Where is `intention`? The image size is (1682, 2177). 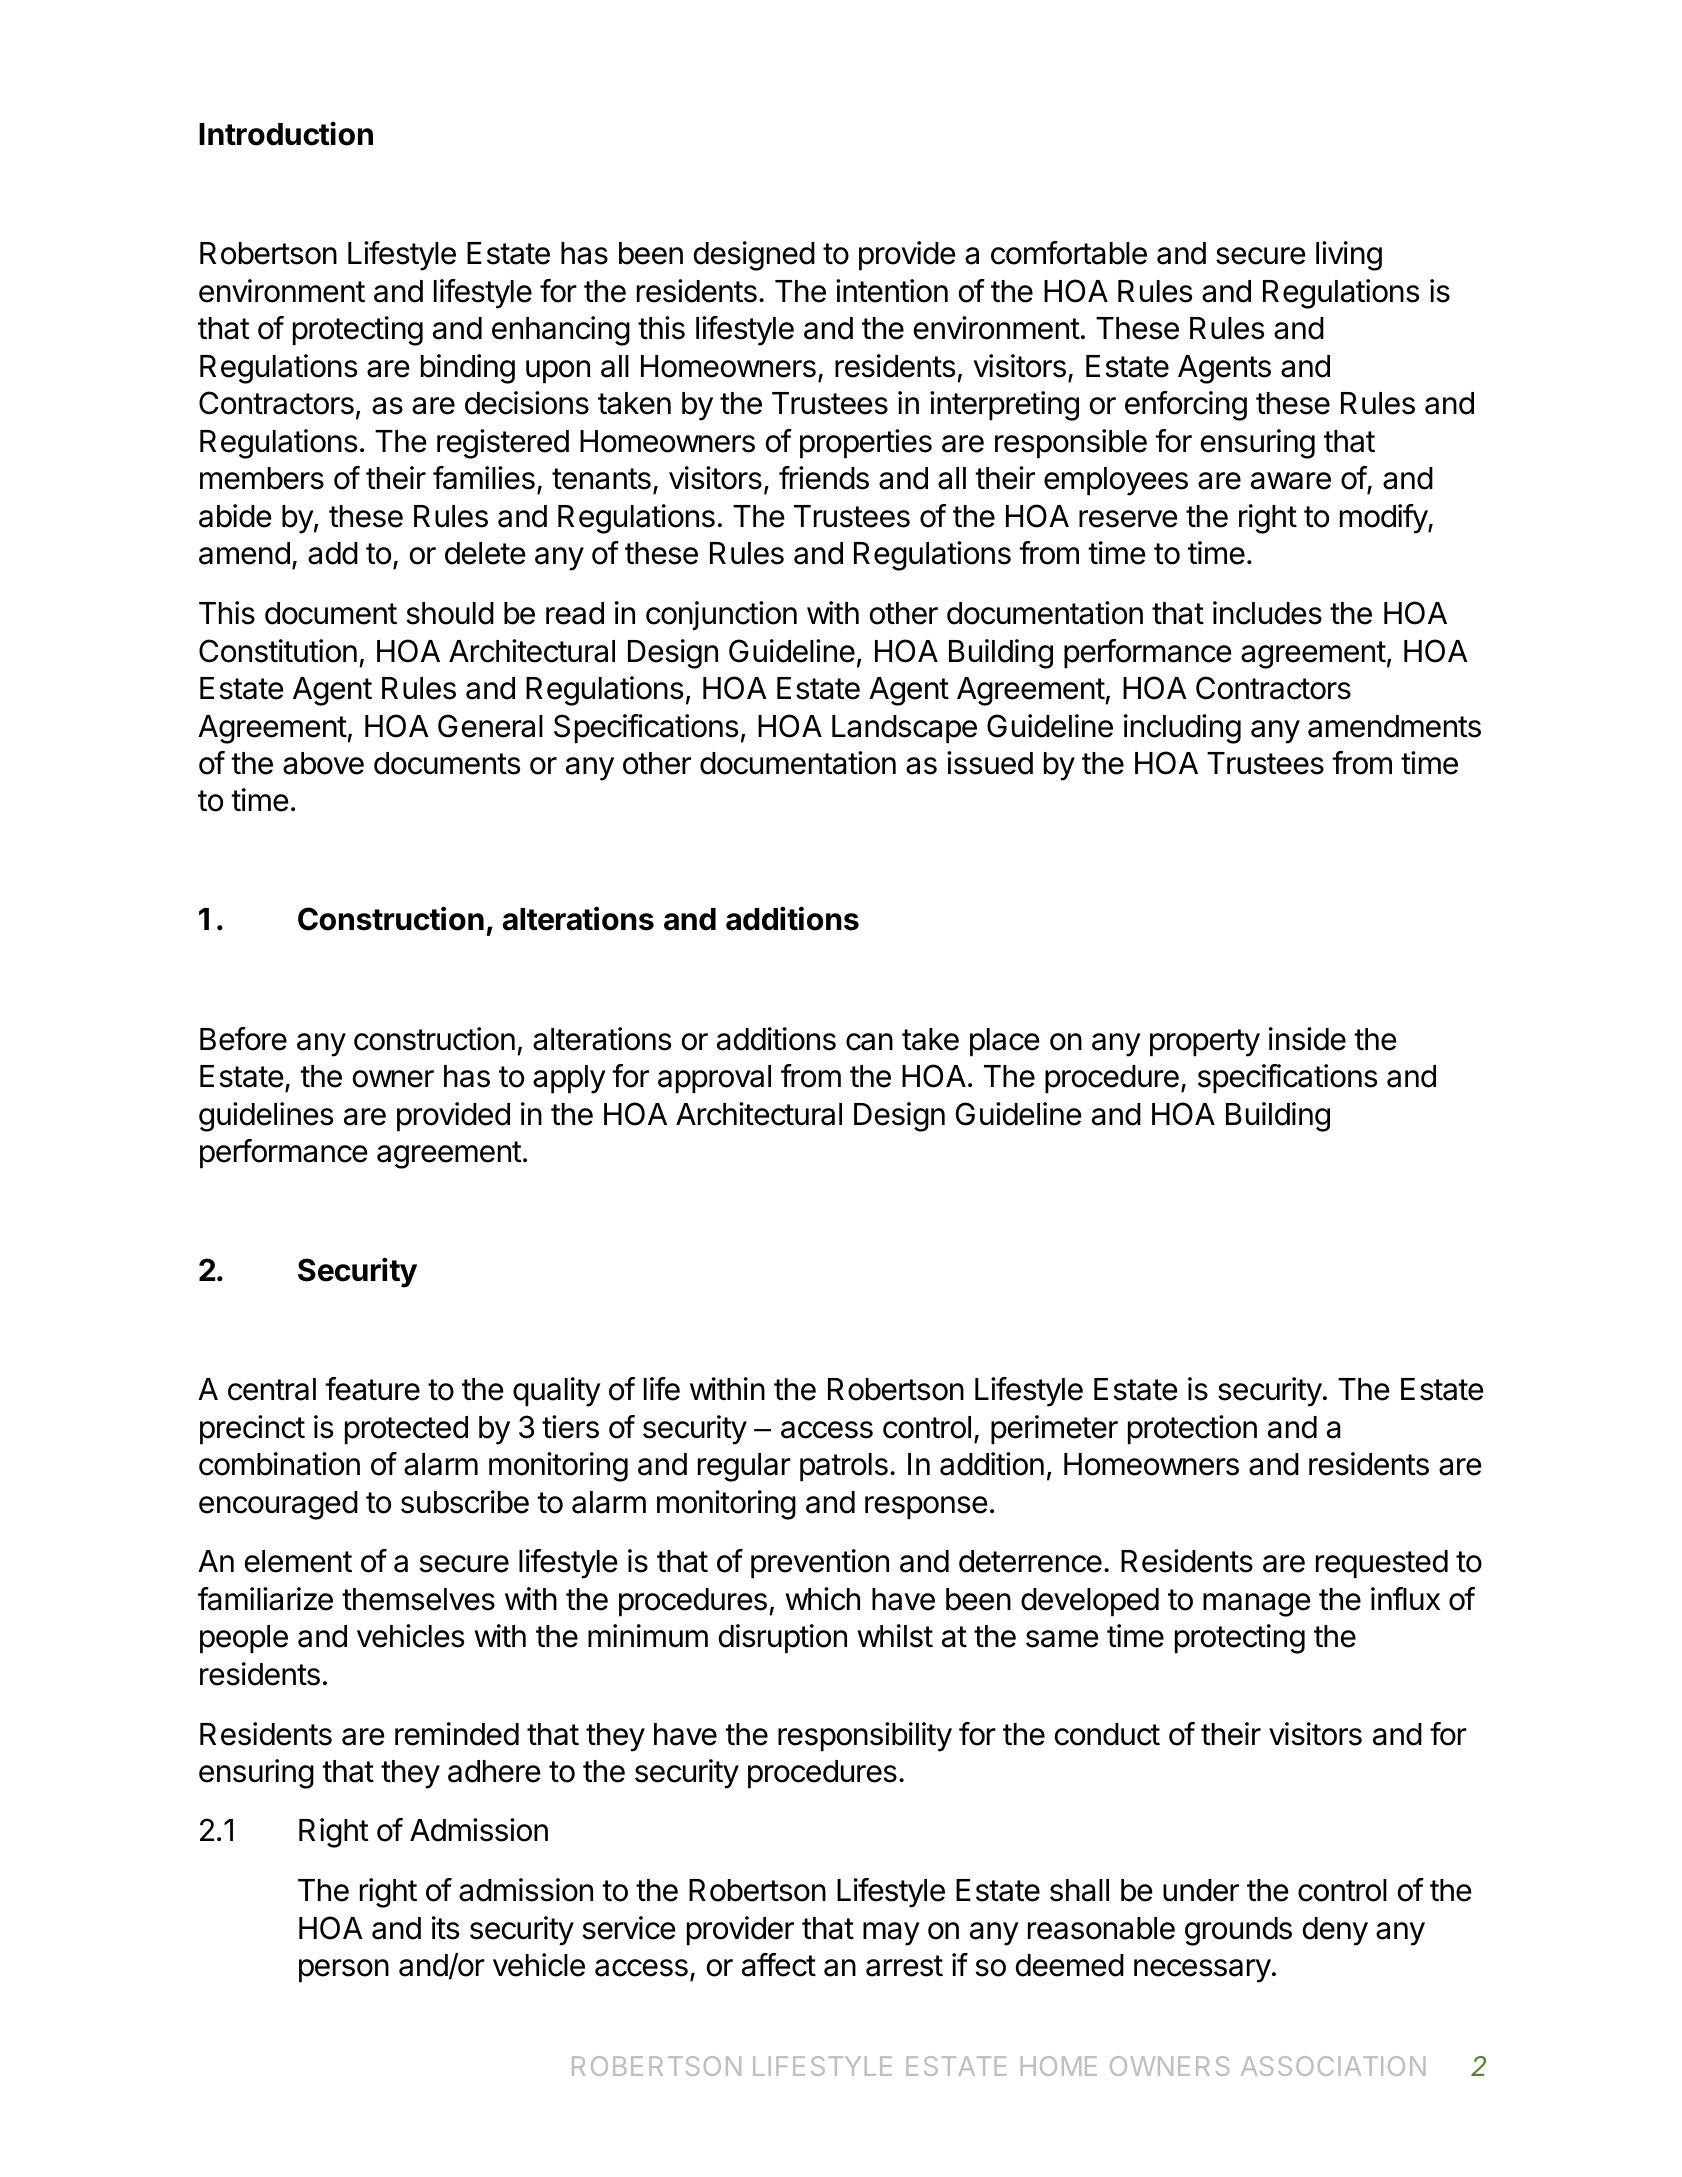 intention is located at coordinates (892, 291).
